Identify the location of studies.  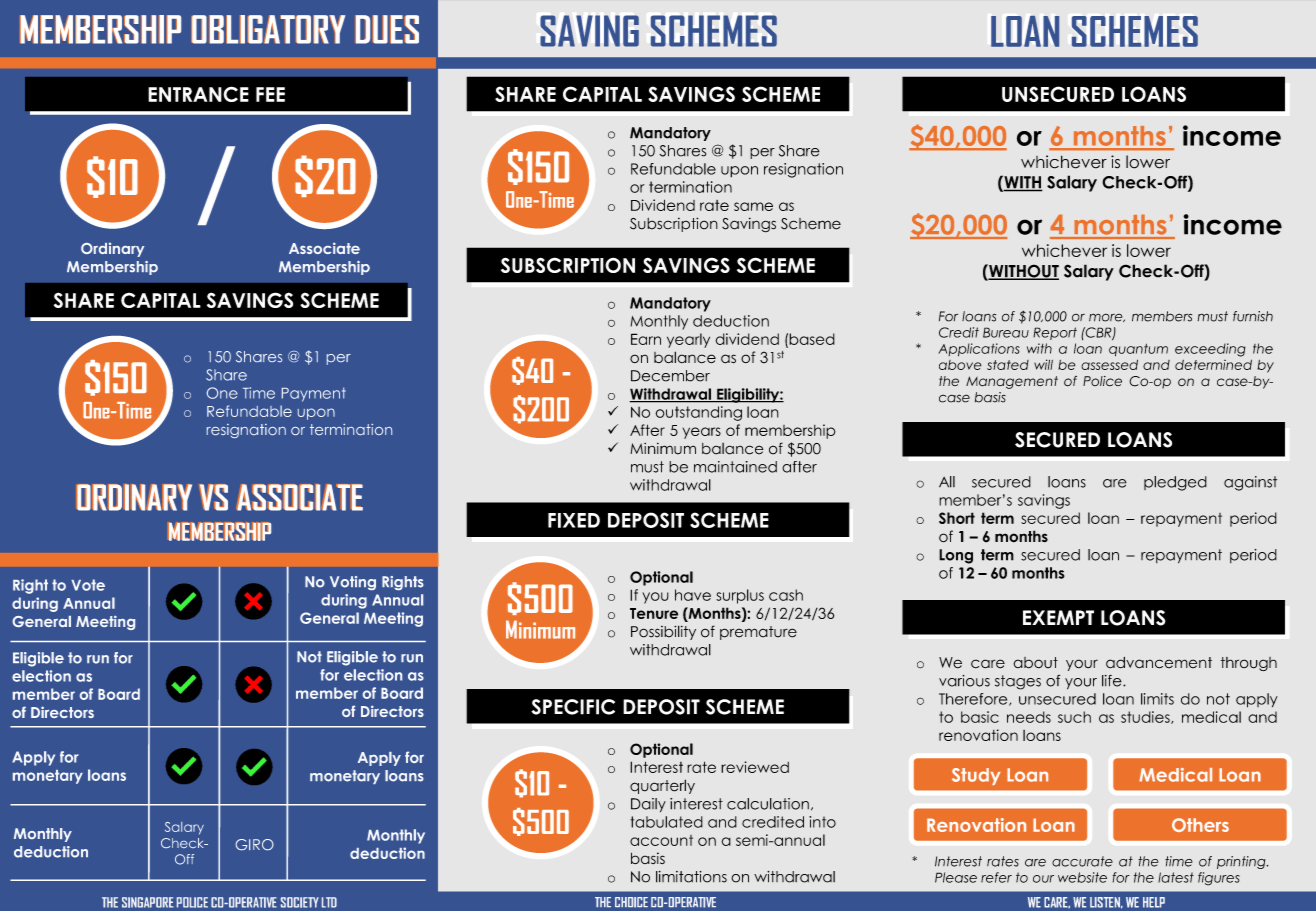
(1146, 717).
